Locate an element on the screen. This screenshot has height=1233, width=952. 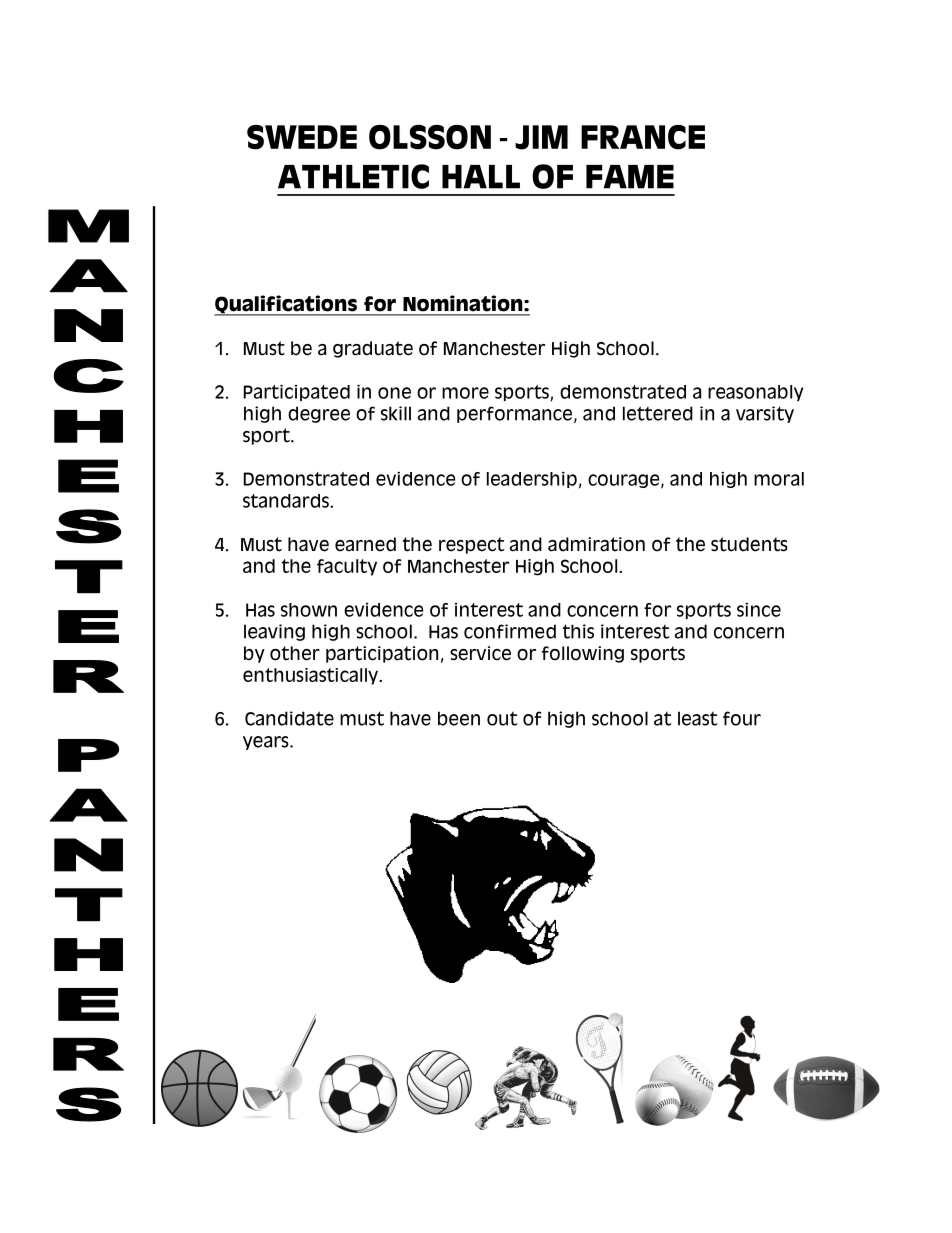
SWEDE is located at coordinates (302, 137).
